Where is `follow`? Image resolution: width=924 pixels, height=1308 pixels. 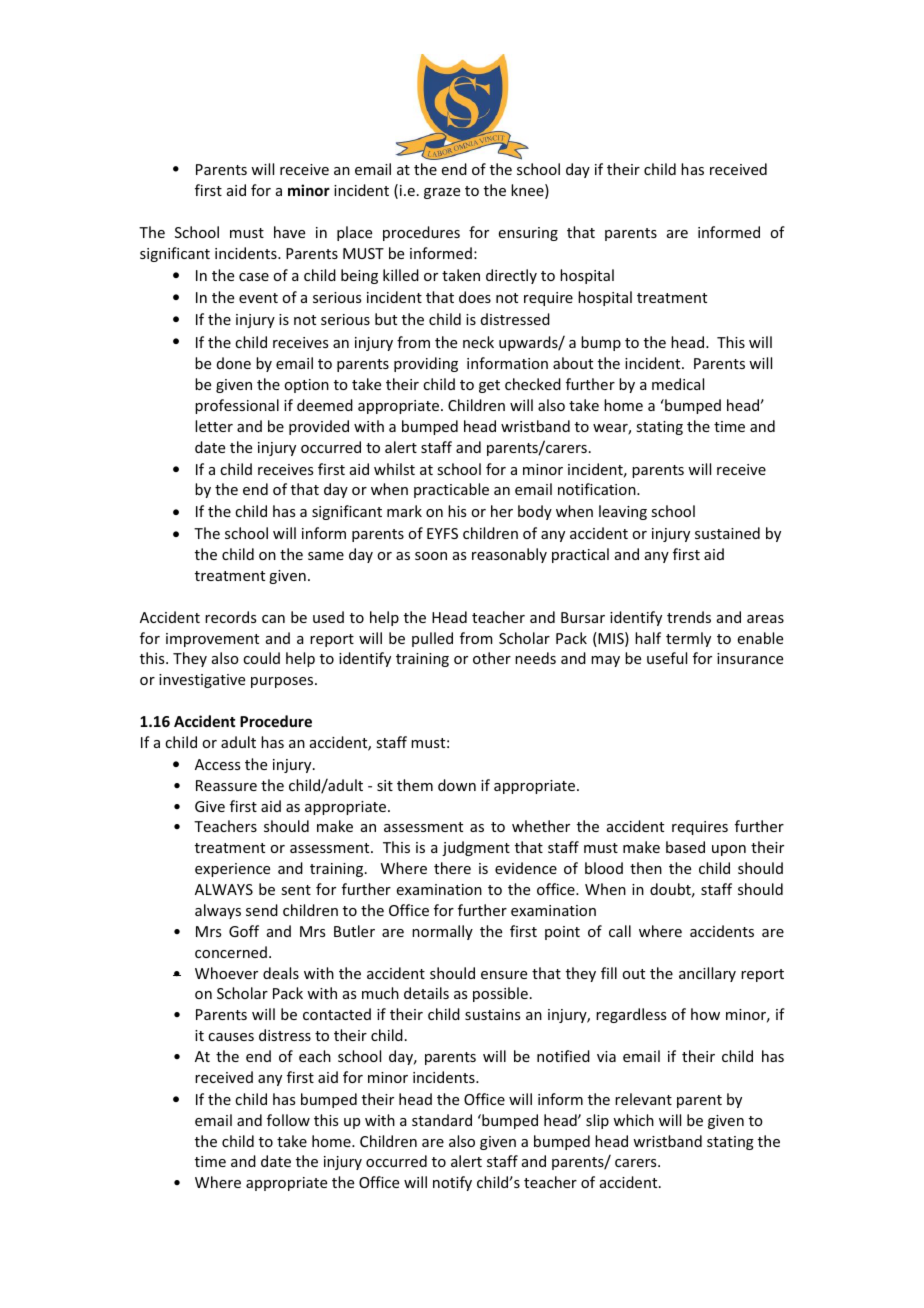
follow is located at coordinates (288, 1120).
